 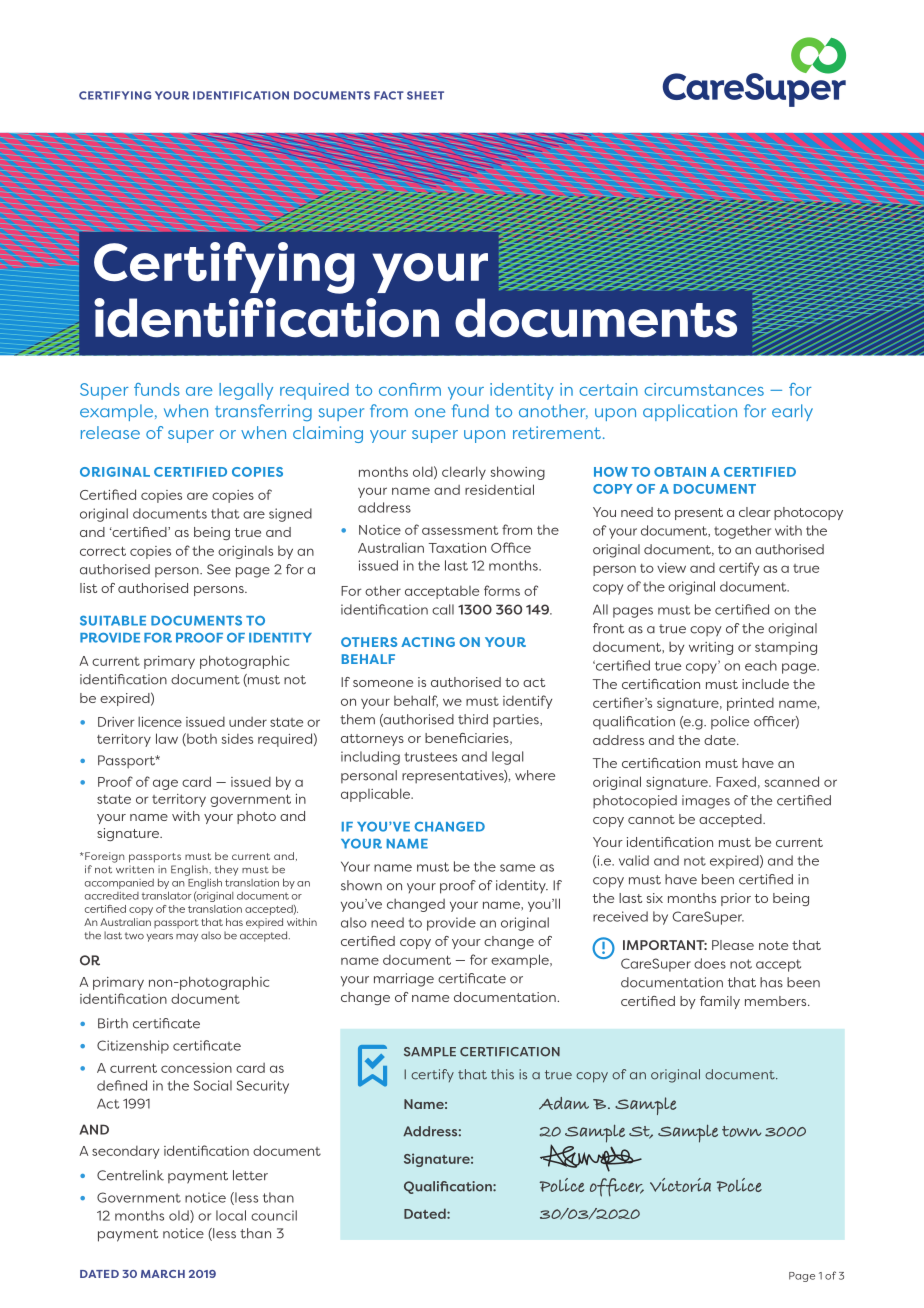 What do you see at coordinates (274, 1215) in the screenshot?
I see `council` at bounding box center [274, 1215].
